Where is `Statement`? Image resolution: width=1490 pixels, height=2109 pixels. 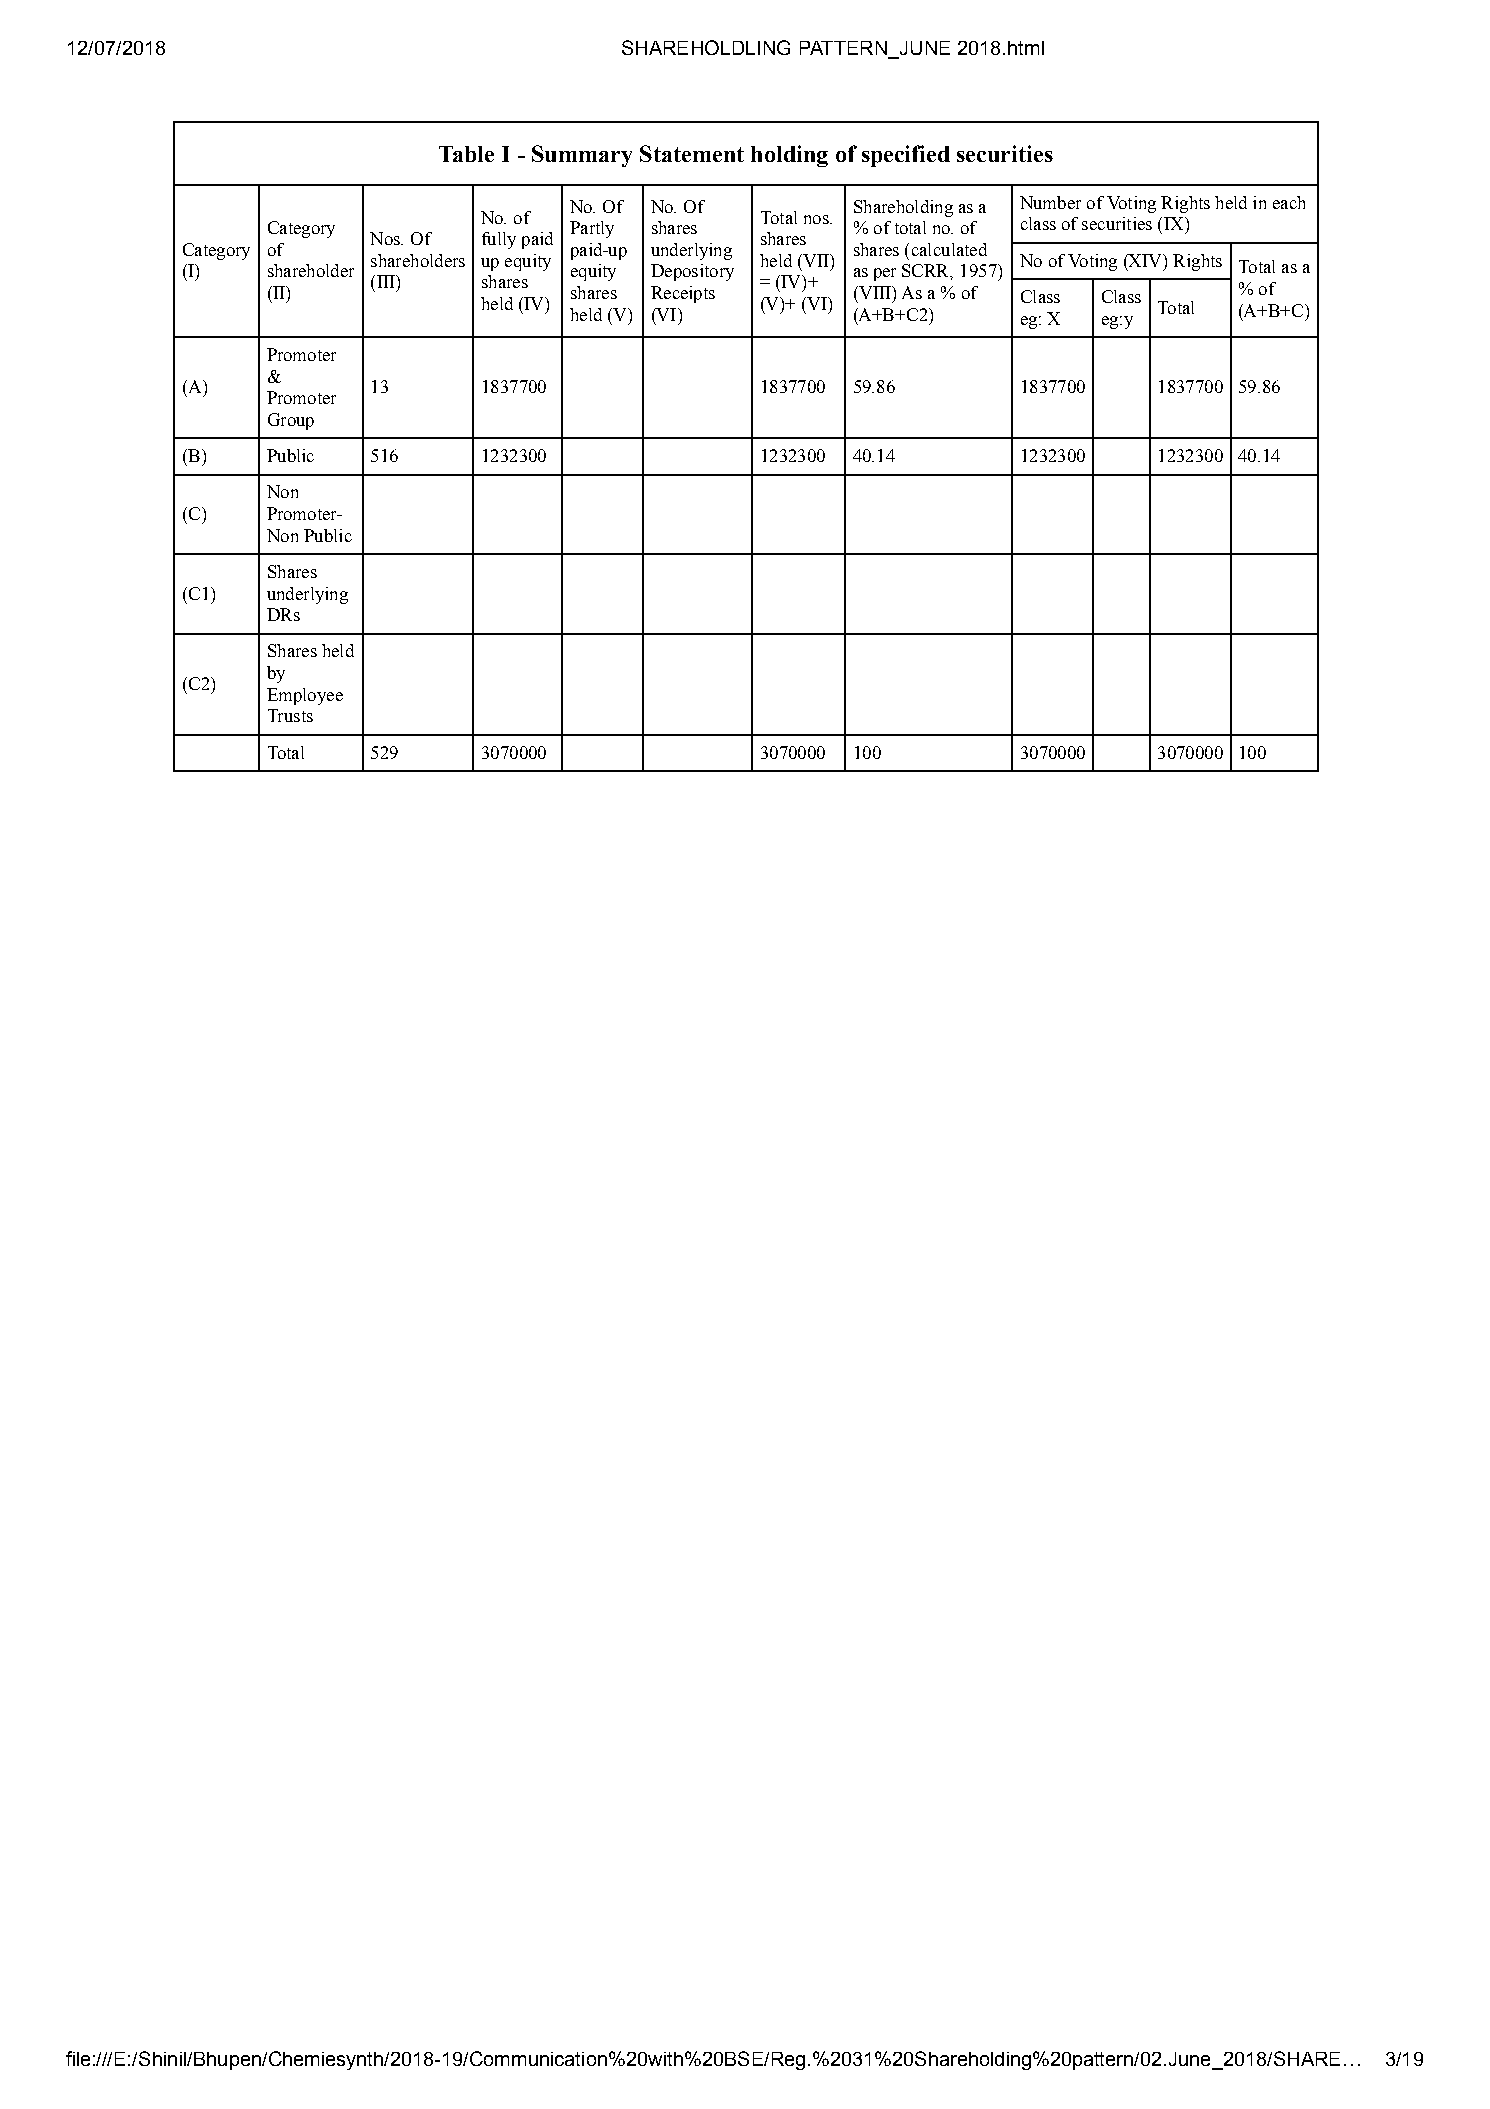 Statement is located at coordinates (692, 153).
